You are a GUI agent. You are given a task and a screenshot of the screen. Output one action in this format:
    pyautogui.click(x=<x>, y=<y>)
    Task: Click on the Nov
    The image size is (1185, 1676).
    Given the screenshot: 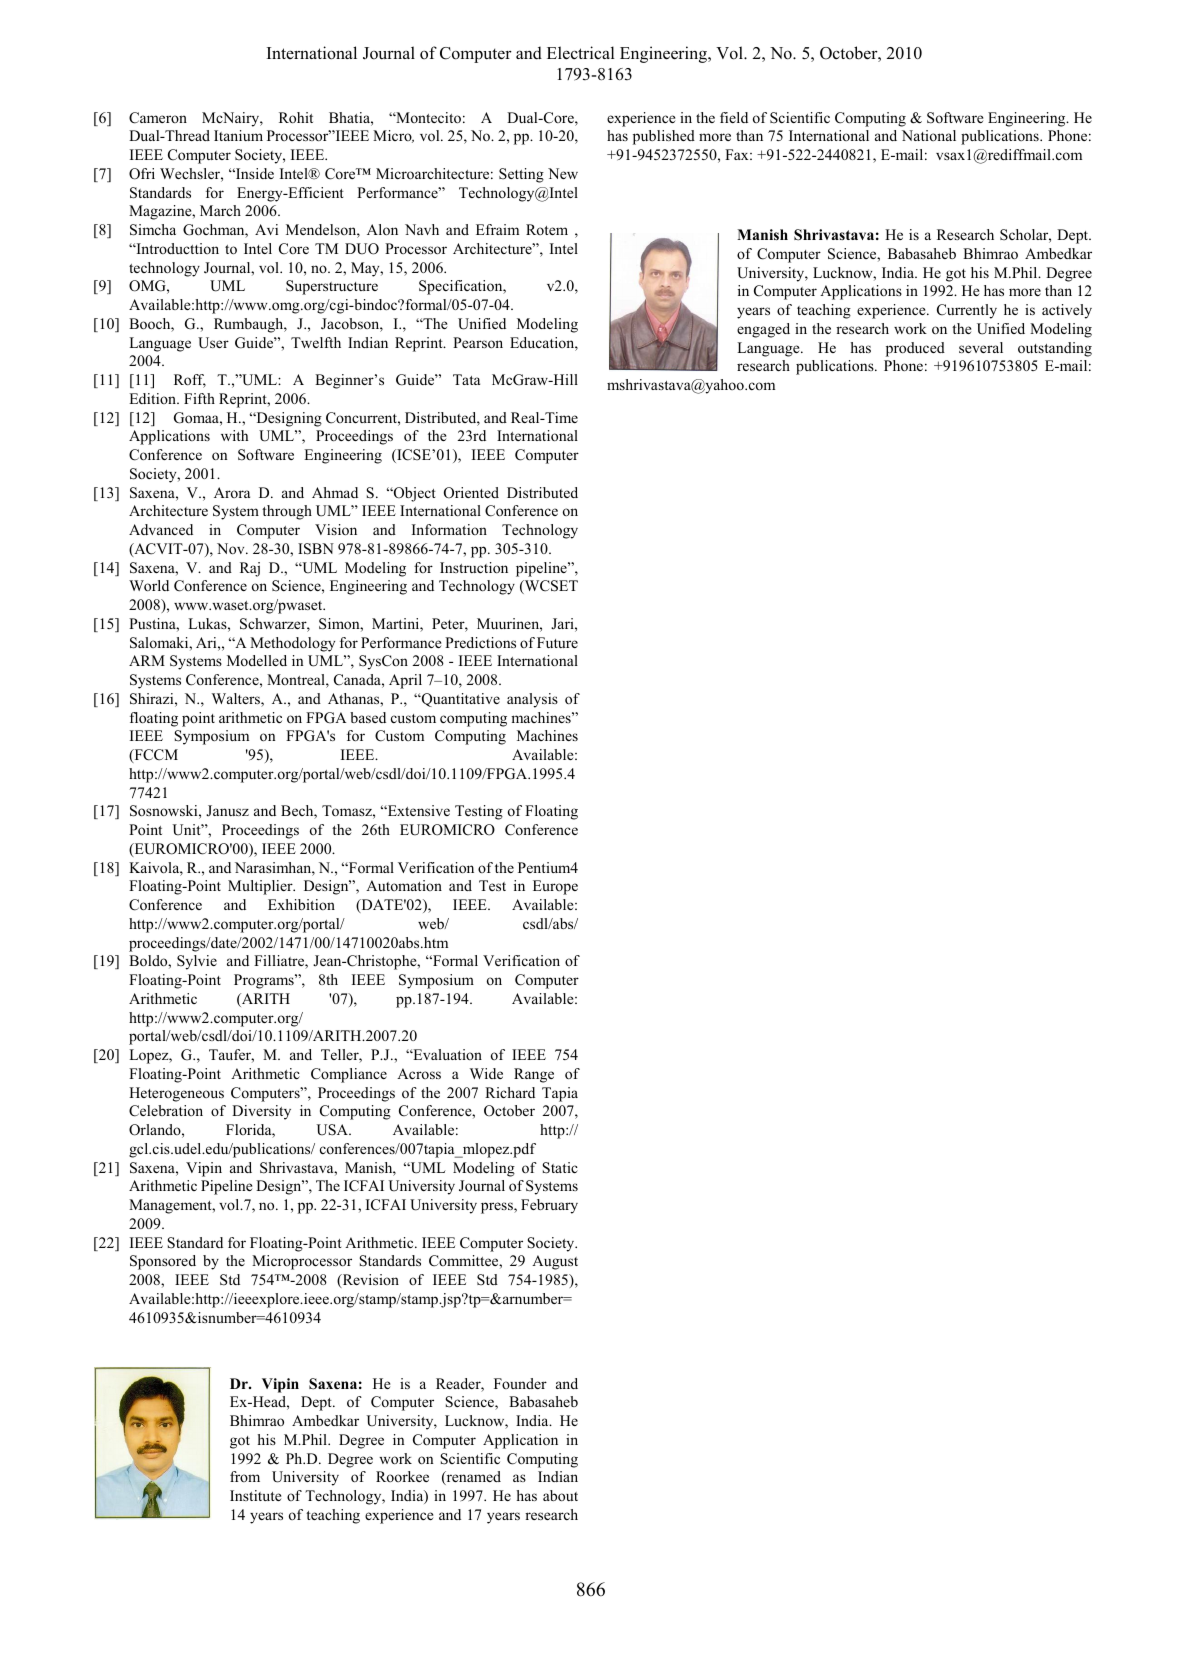 What is the action you would take?
    pyautogui.click(x=232, y=548)
